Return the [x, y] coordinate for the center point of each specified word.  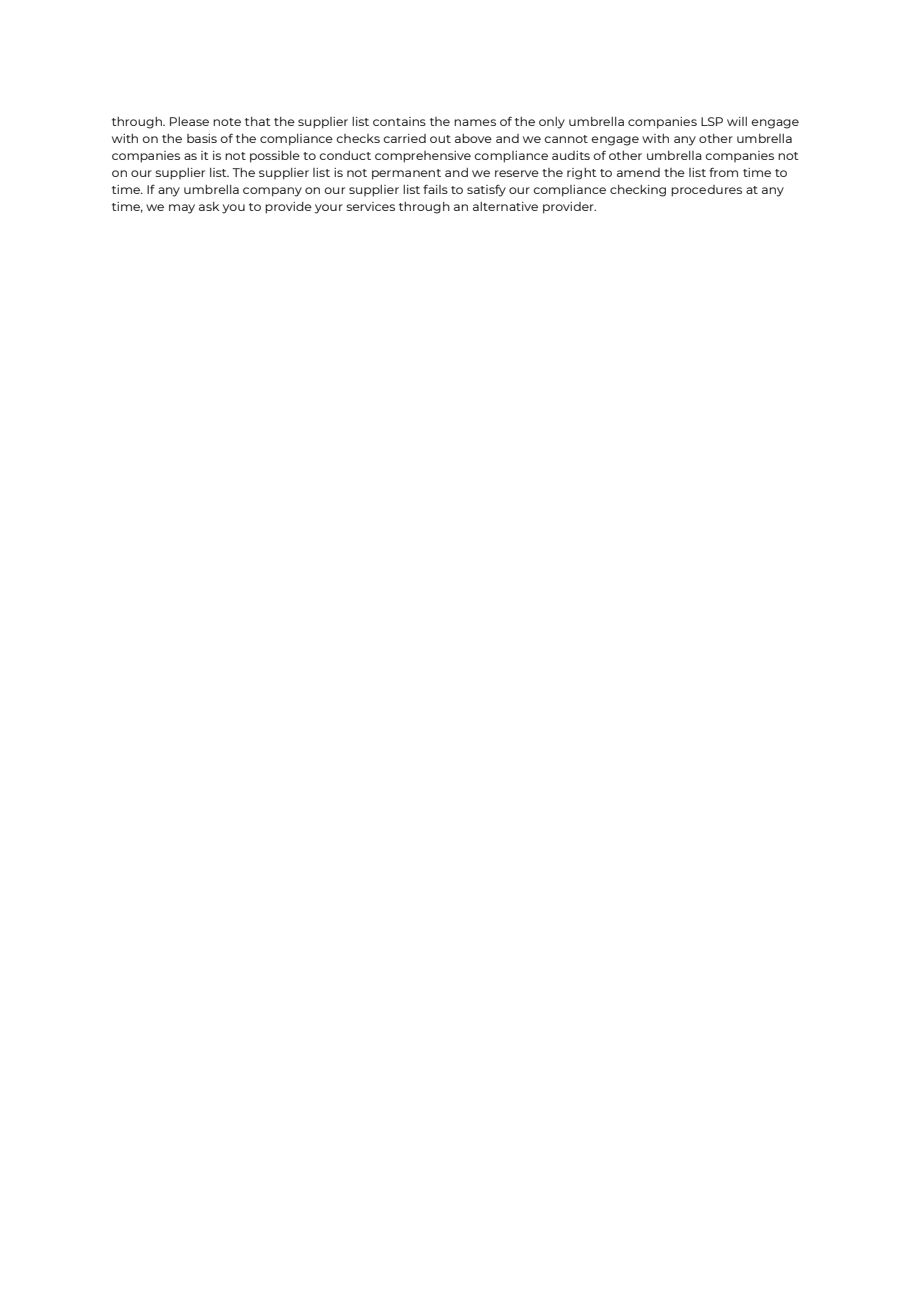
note [227, 122]
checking [638, 191]
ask [209, 206]
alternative [505, 206]
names [475, 122]
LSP [712, 121]
